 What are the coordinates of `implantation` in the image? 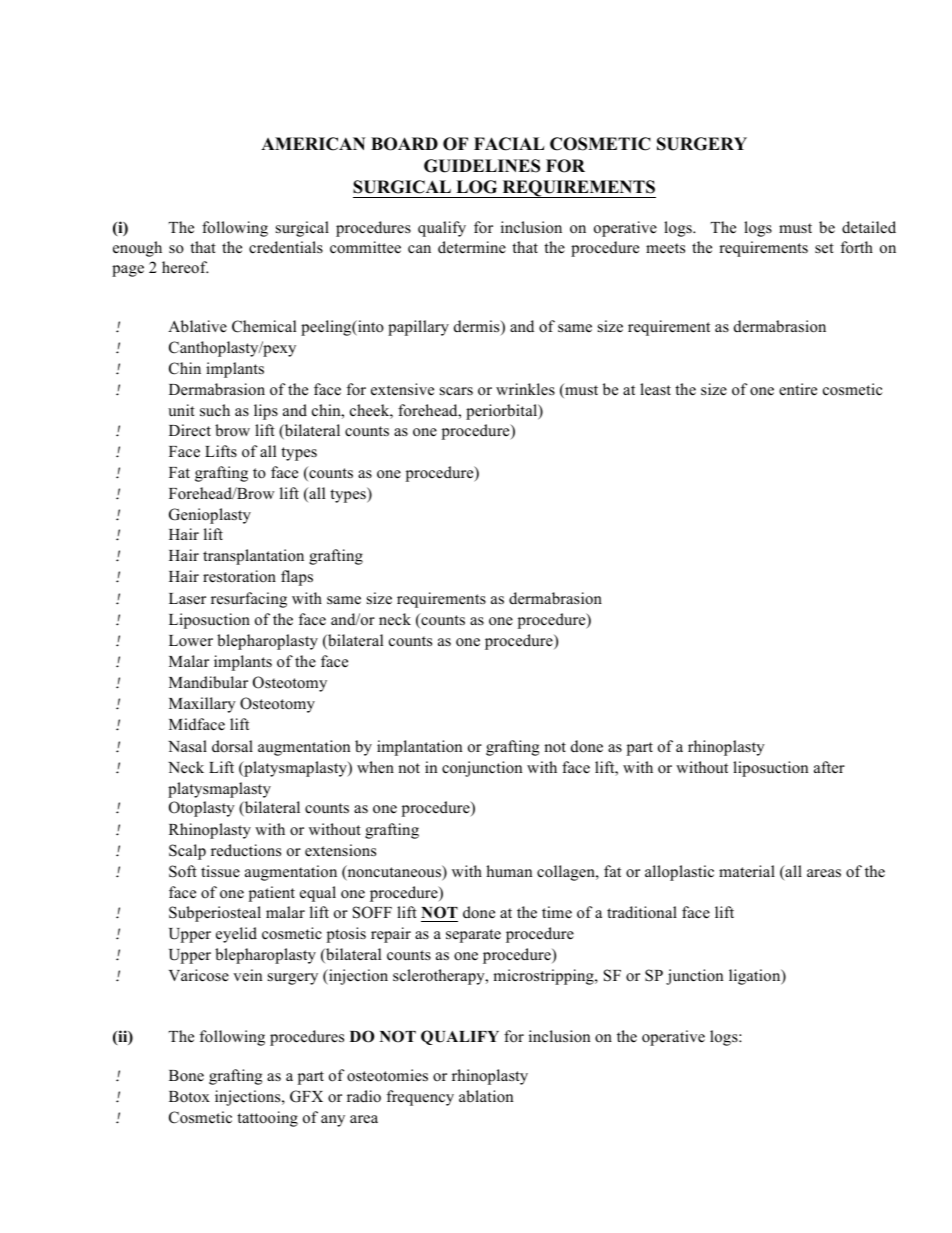 It's located at (419, 748).
